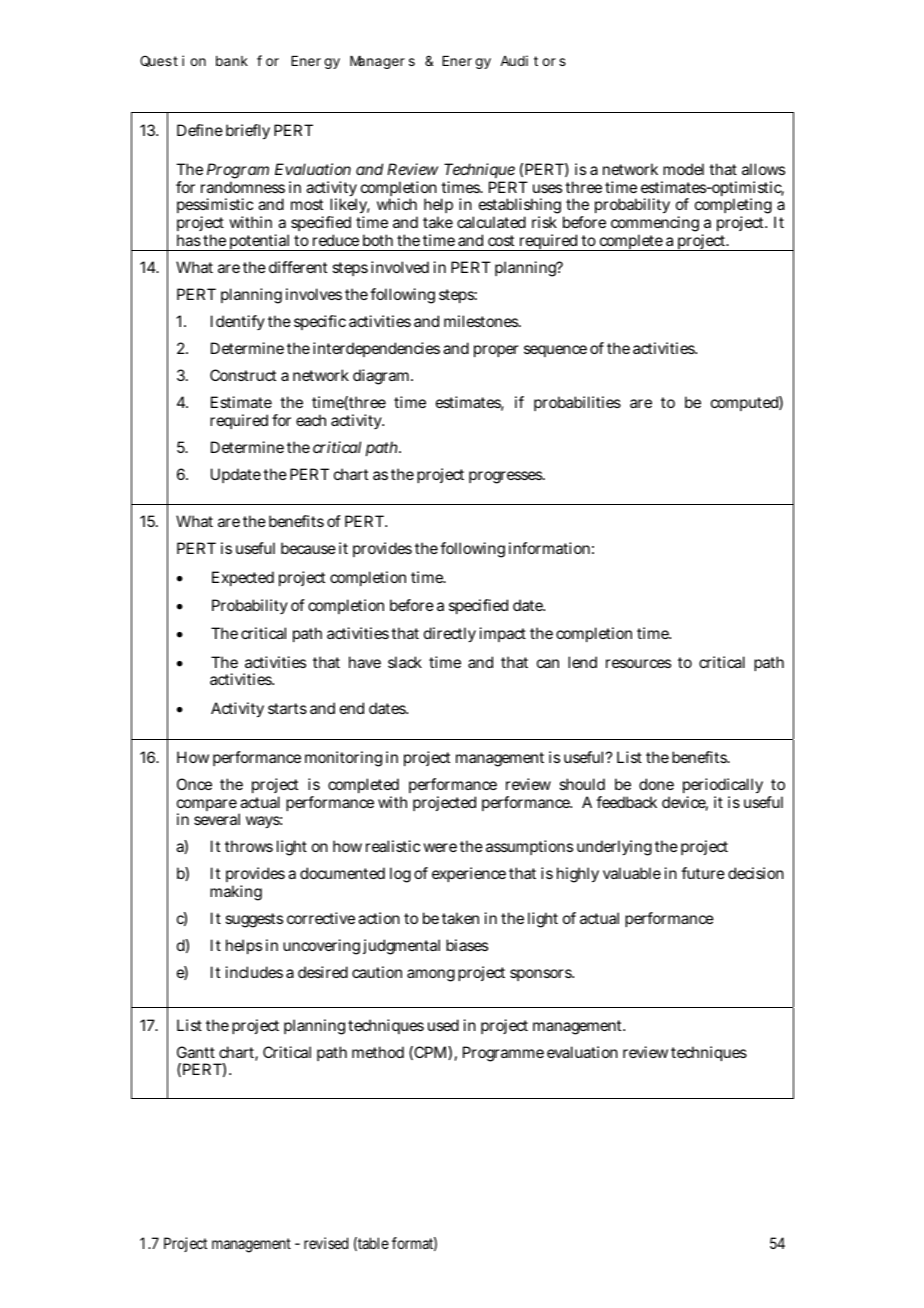 The height and width of the screenshot is (1308, 924). I want to click on model, so click(683, 169).
